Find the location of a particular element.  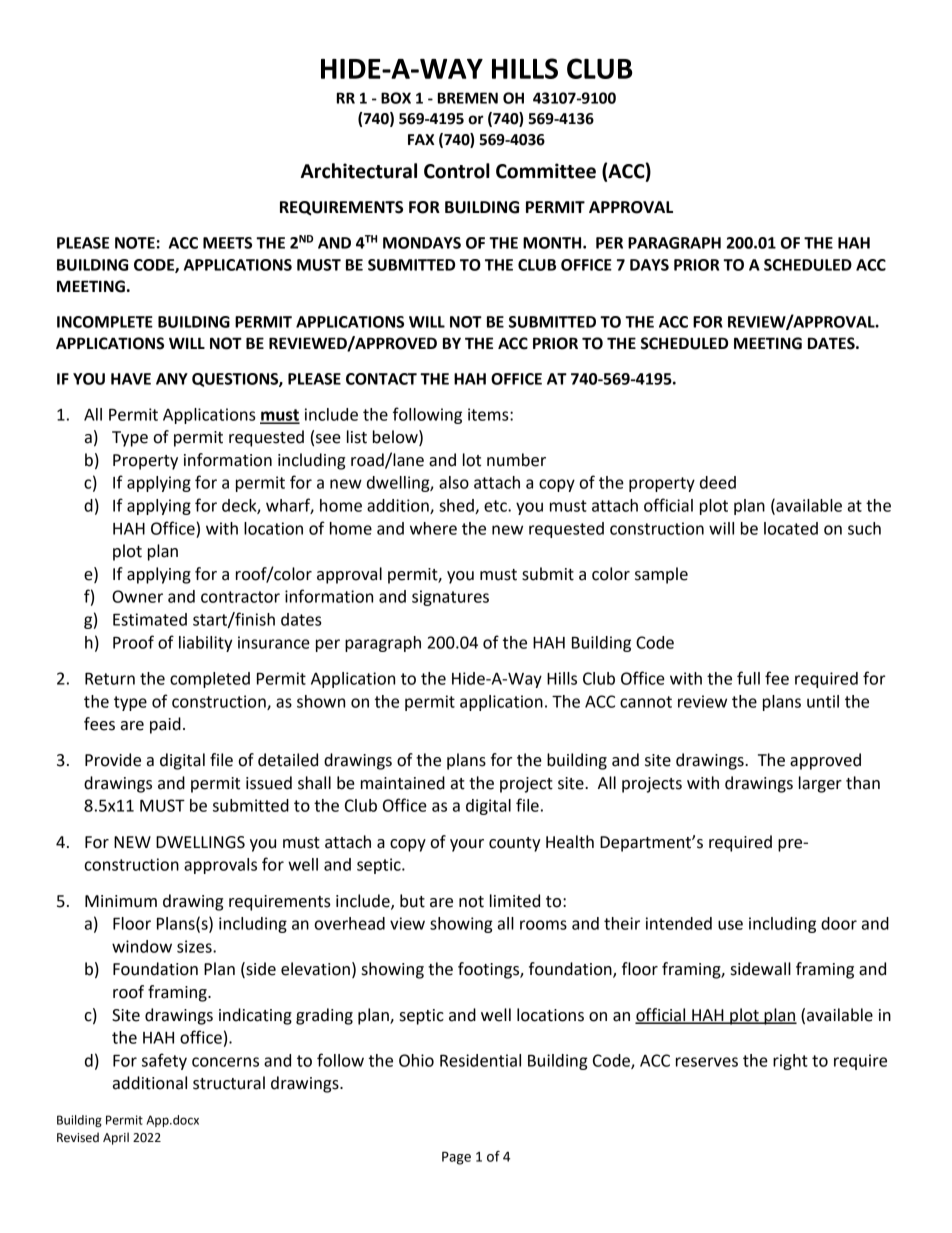

Estimated is located at coordinates (150, 619).
